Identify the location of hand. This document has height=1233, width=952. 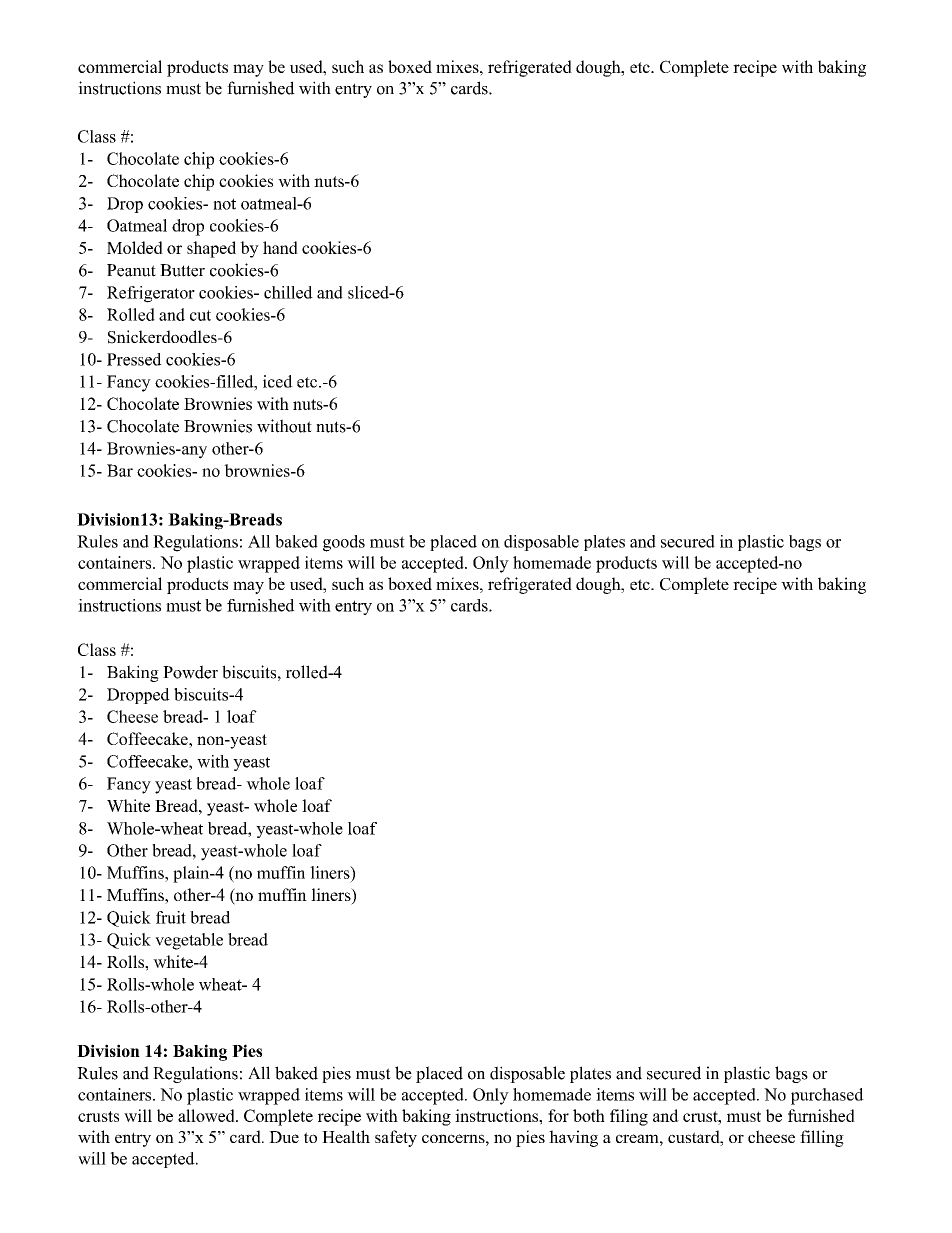
(280, 247).
